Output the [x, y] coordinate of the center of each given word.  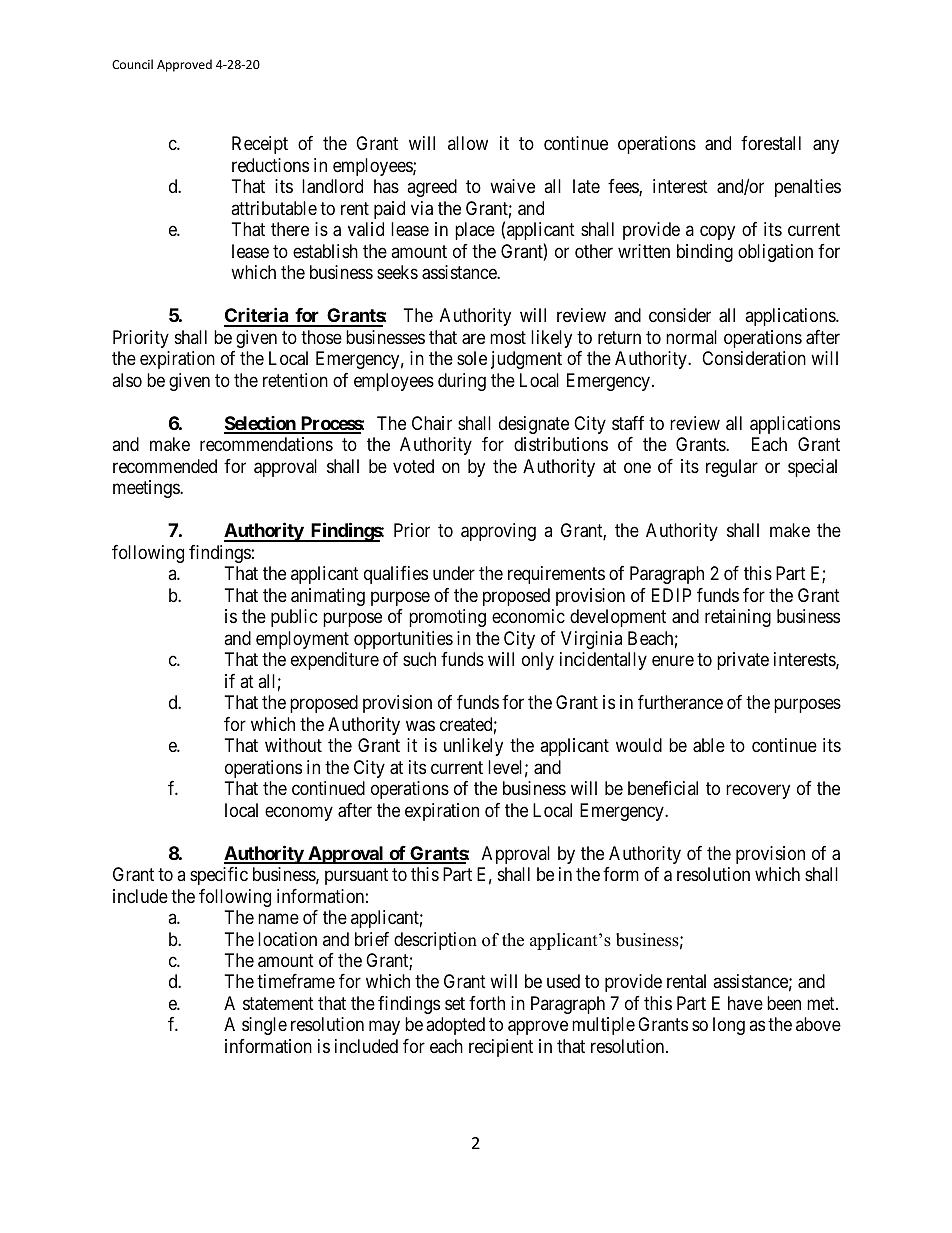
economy [299, 813]
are [473, 339]
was [420, 726]
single [264, 1026]
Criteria [257, 316]
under [454, 573]
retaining [738, 618]
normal [691, 337]
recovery [758, 792]
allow [468, 143]
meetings [147, 489]
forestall [771, 143]
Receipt [260, 145]
